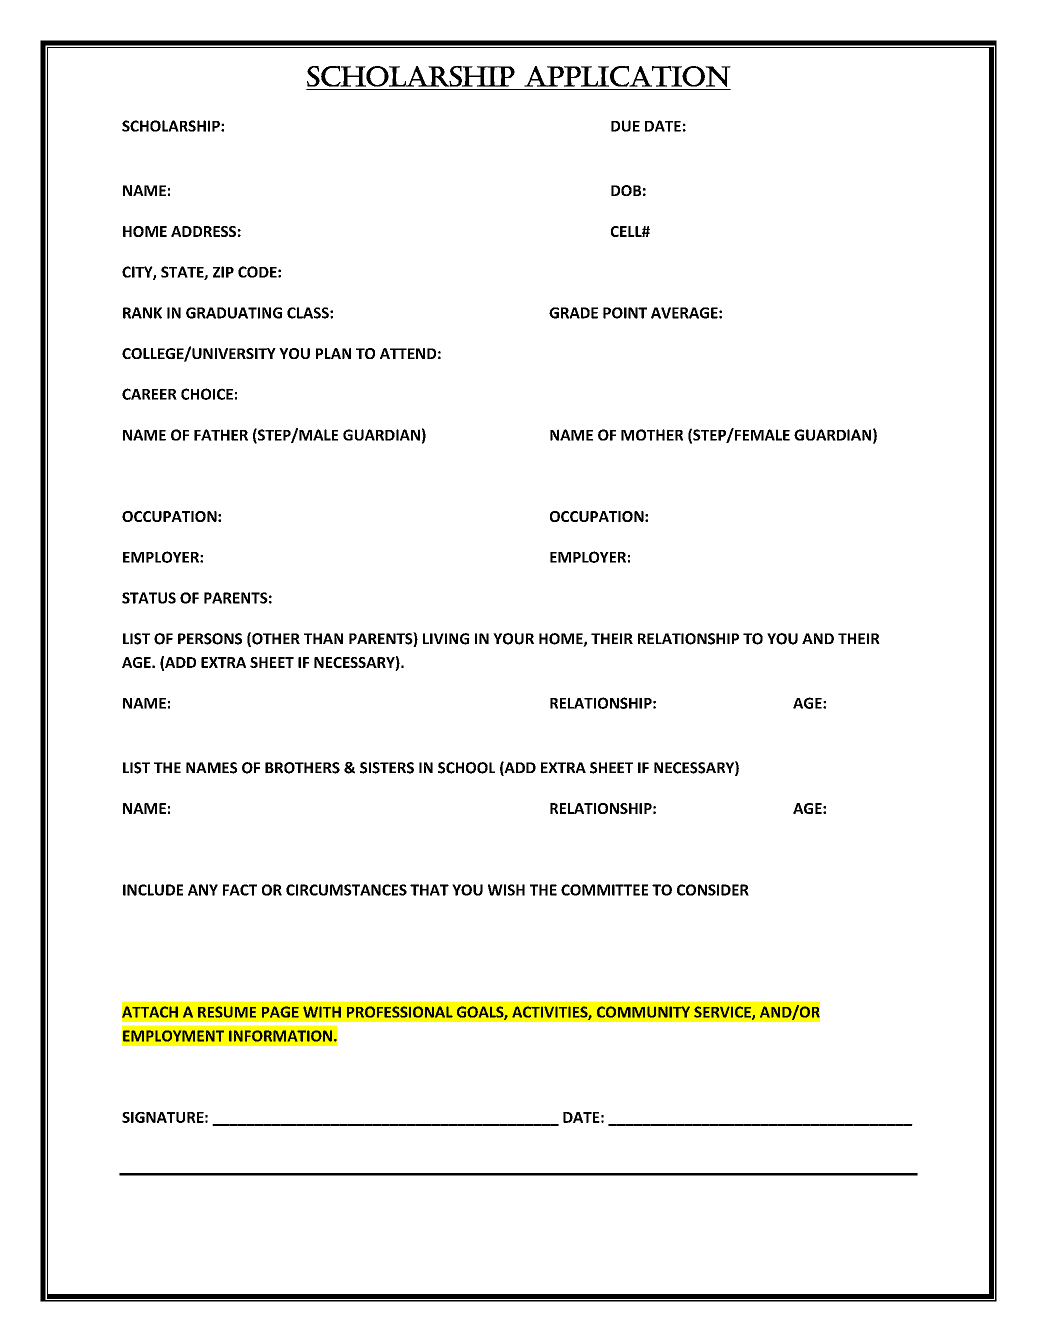 Image resolution: width=1037 pixels, height=1342 pixels. I want to click on PLAN, so click(333, 353).
